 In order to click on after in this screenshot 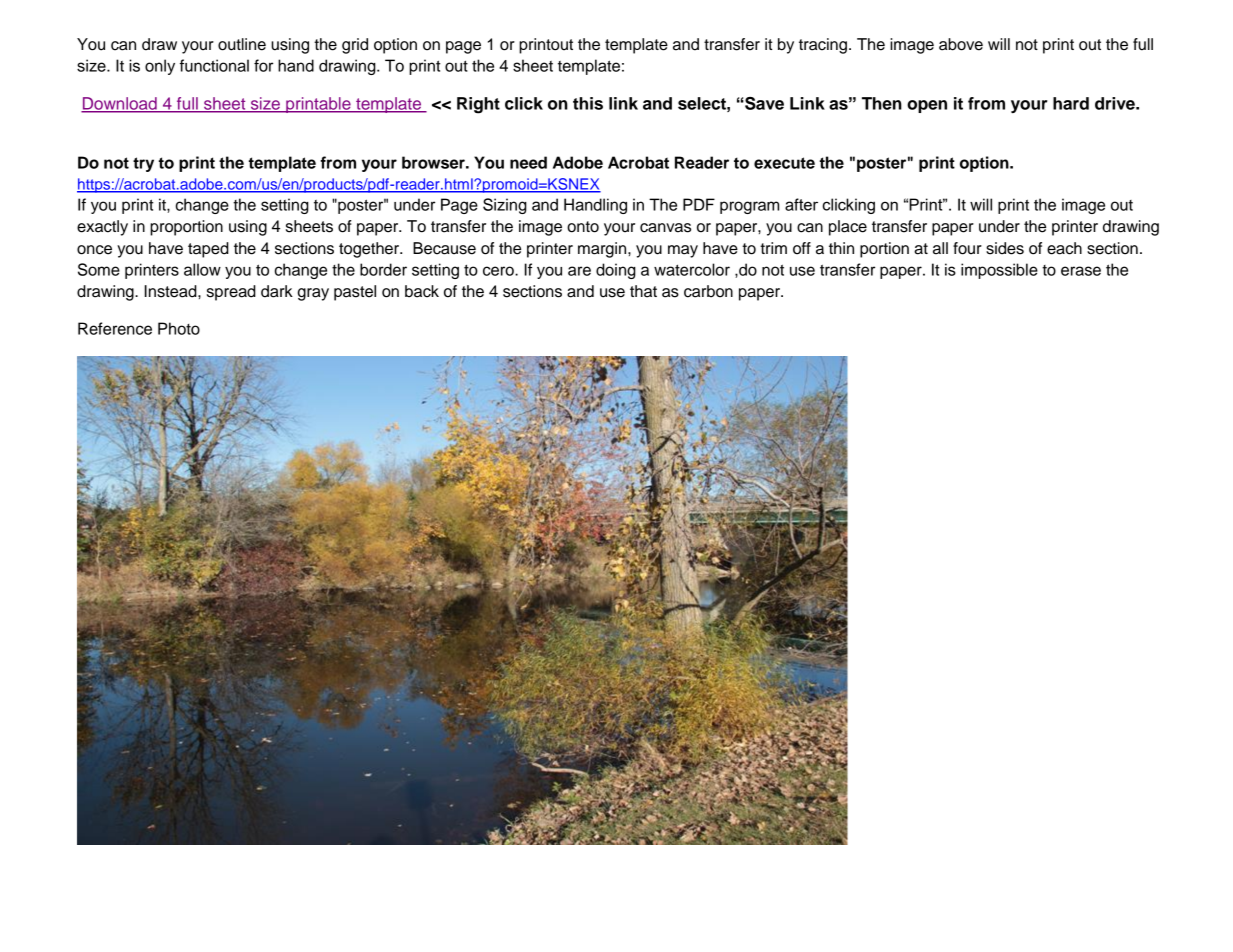, I will do `click(801, 204)`.
